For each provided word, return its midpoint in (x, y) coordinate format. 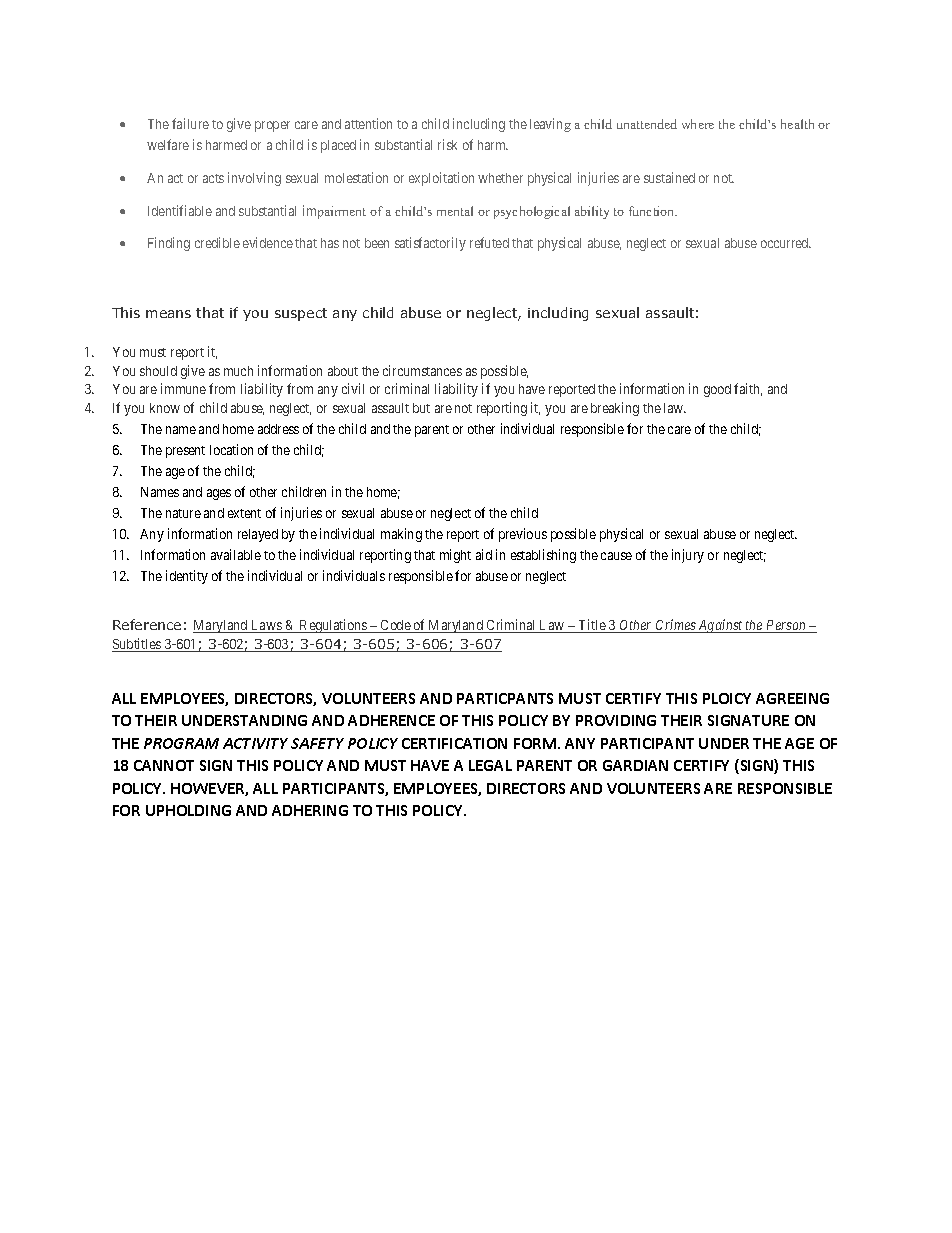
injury (688, 556)
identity (187, 577)
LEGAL (490, 765)
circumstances (422, 370)
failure (190, 123)
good (717, 390)
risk (447, 144)
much (238, 371)
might (455, 556)
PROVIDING (616, 720)
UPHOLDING (188, 810)
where (698, 124)
